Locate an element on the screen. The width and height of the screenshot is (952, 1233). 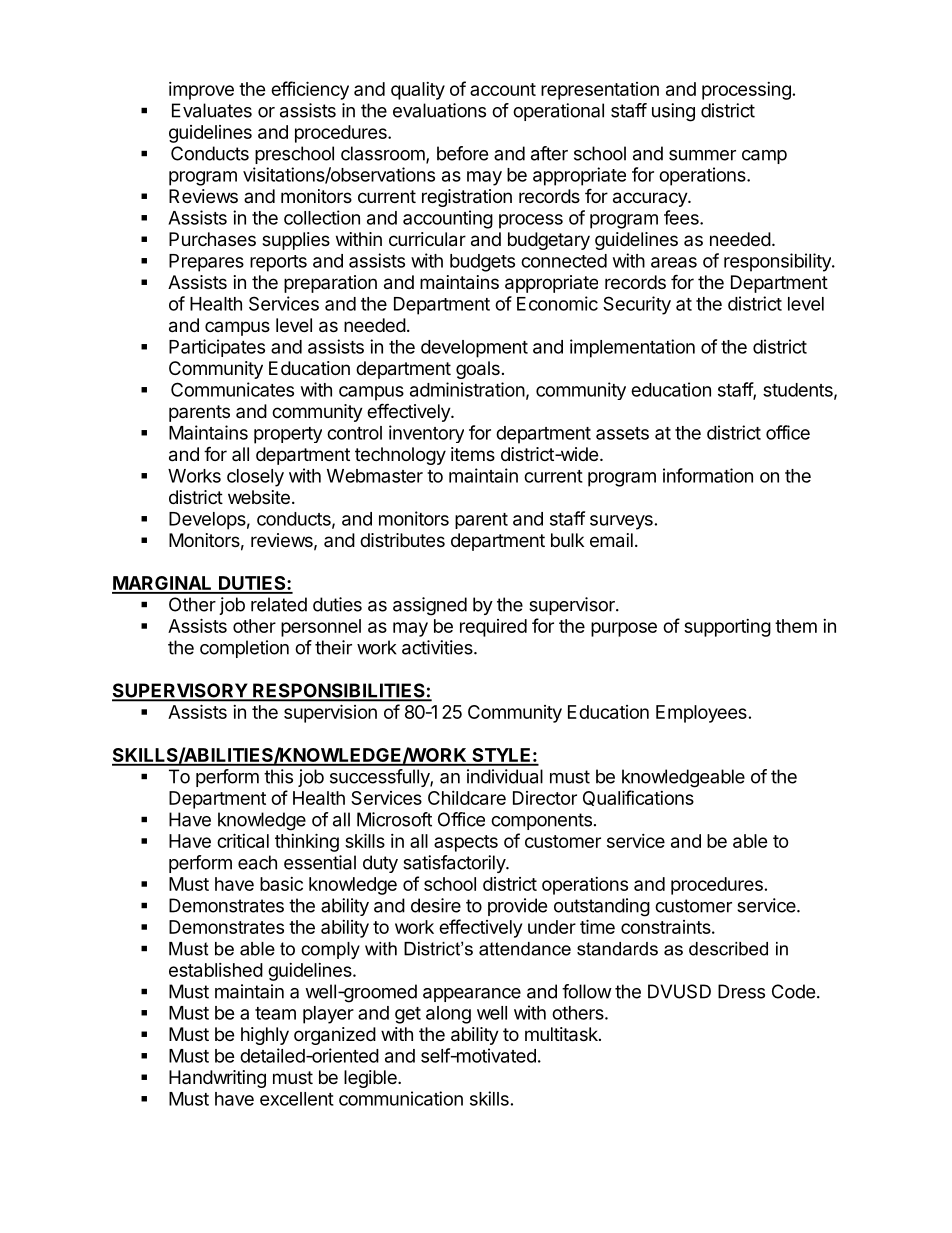
evaluations is located at coordinates (439, 110).
